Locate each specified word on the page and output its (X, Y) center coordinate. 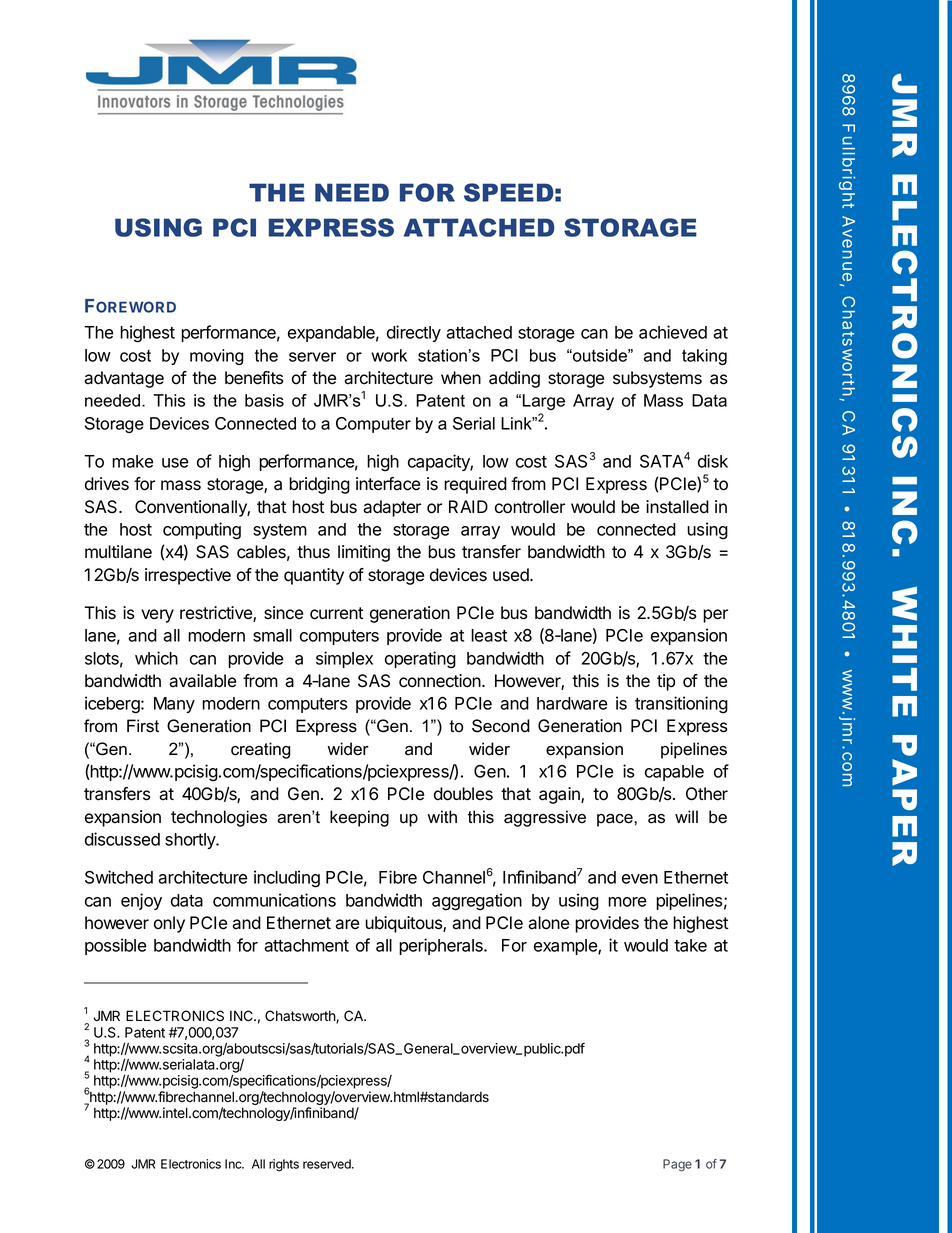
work (389, 355)
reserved (328, 1164)
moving (217, 357)
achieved (673, 332)
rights (284, 1165)
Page (677, 1165)
